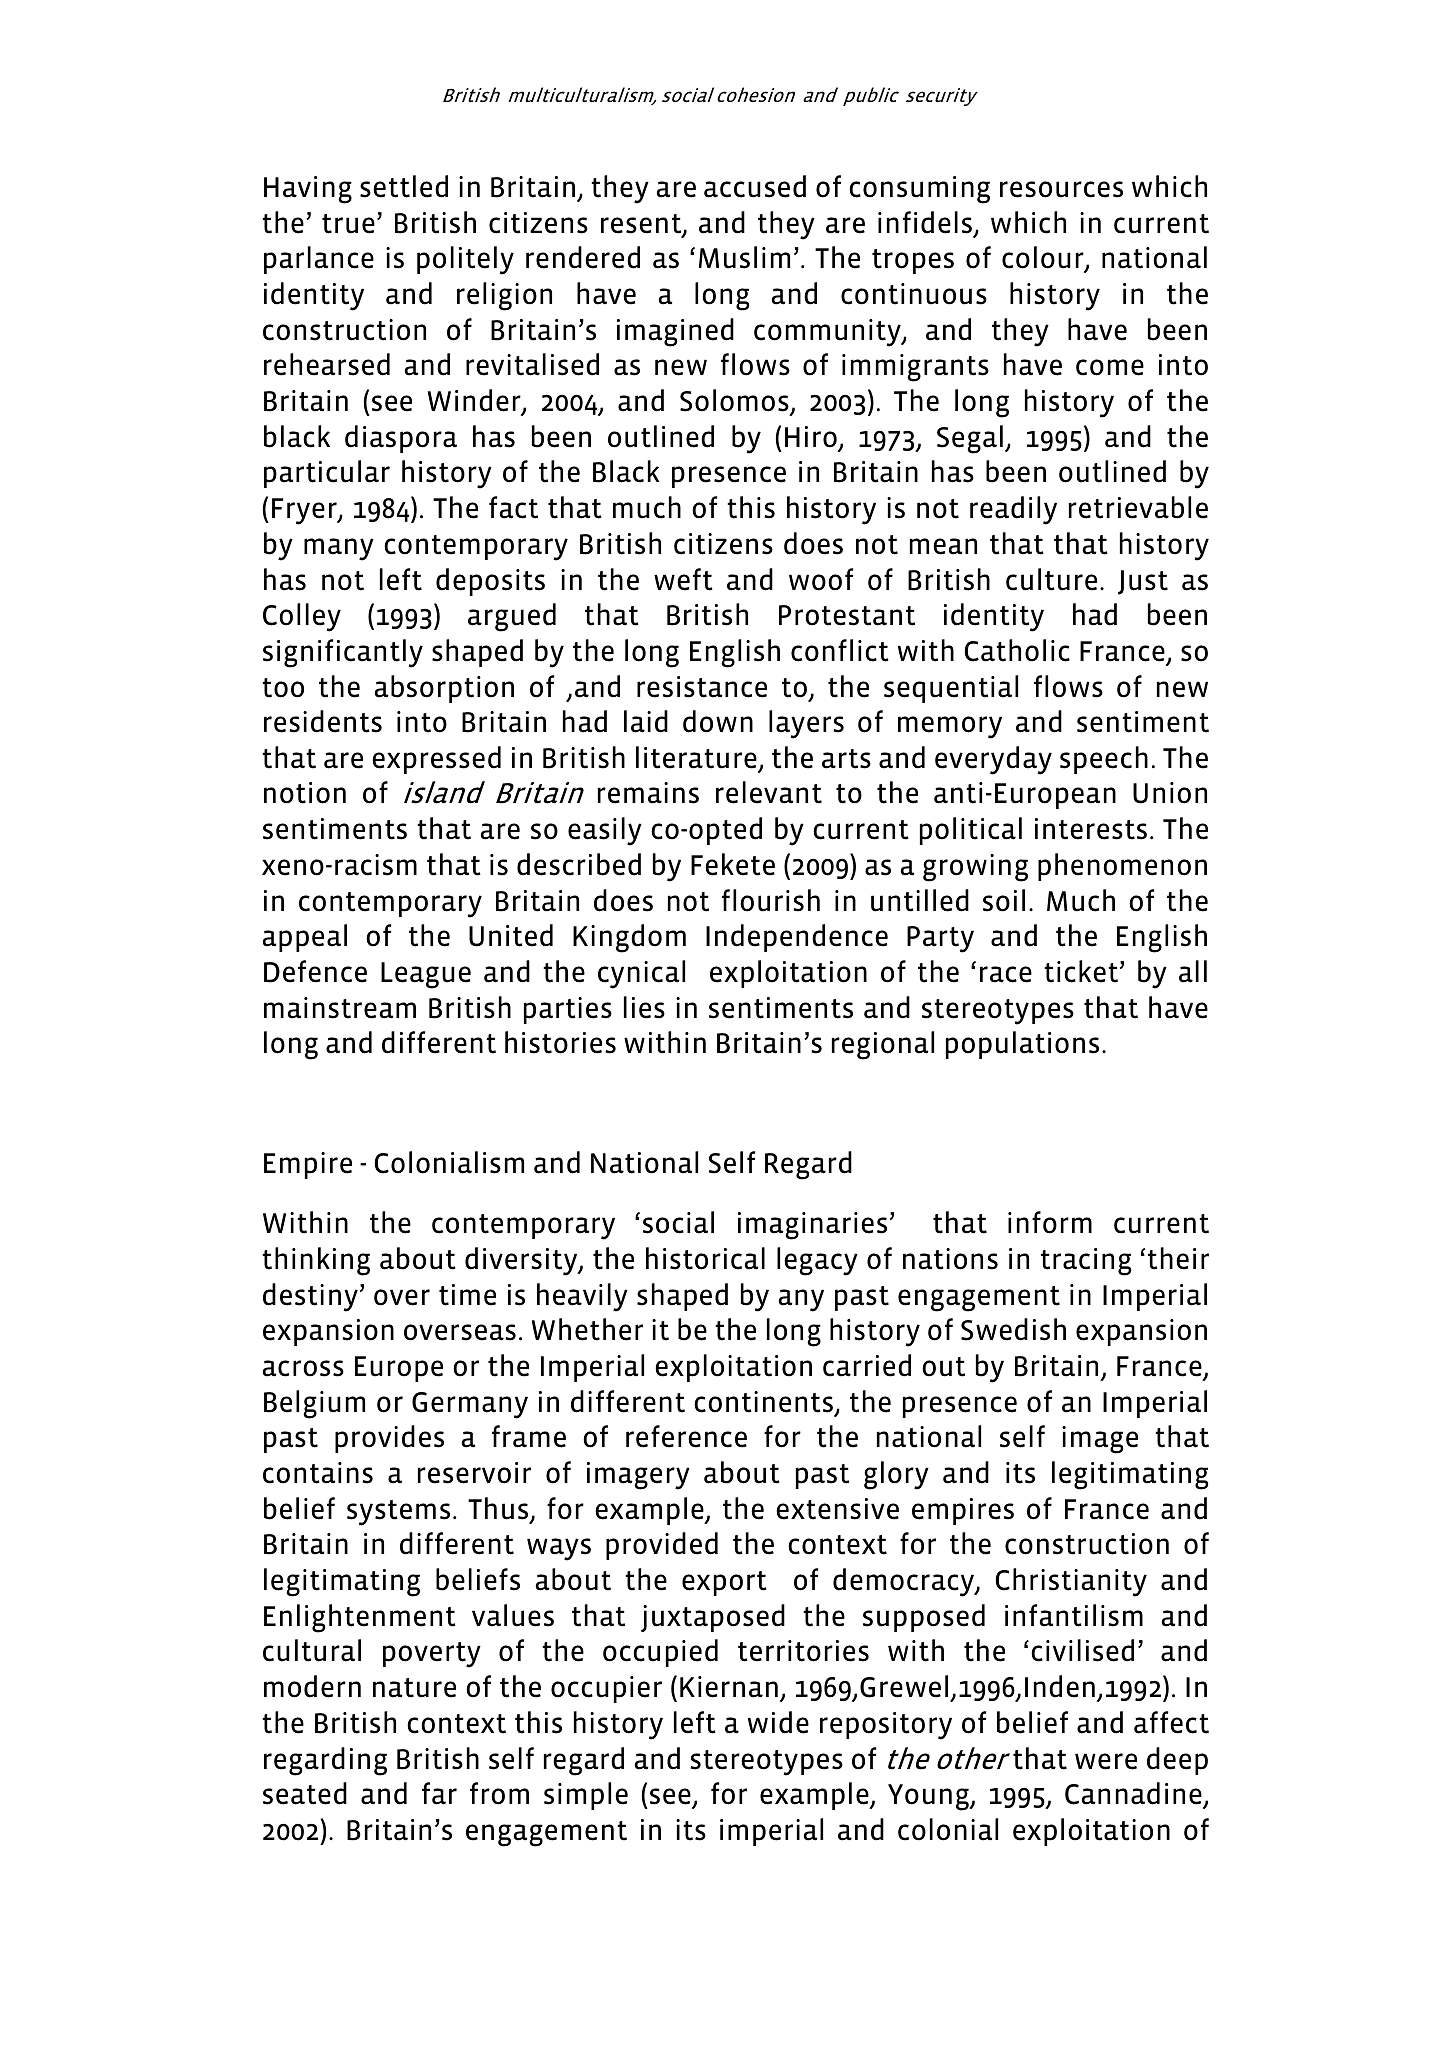  I want to click on far, so click(439, 1793).
